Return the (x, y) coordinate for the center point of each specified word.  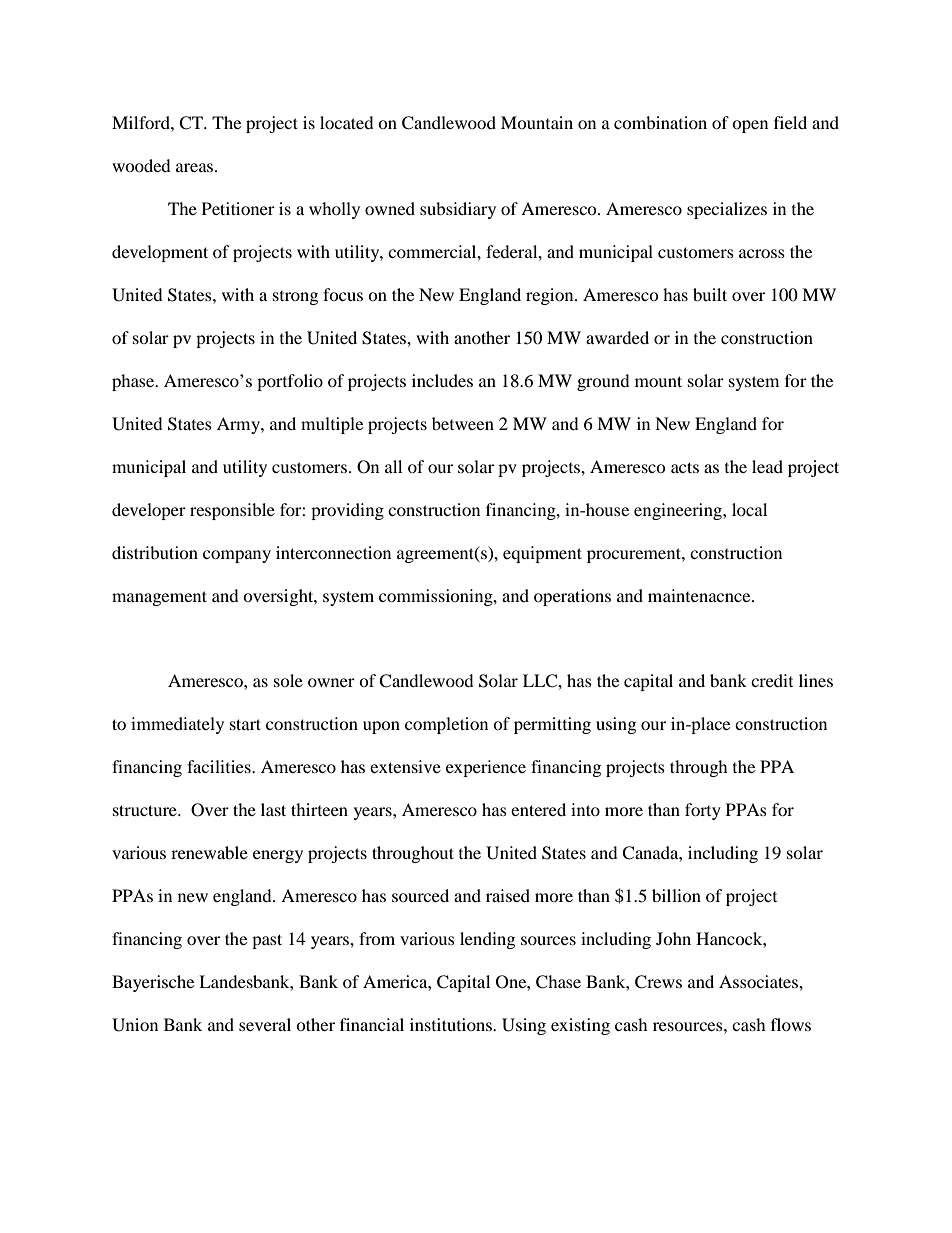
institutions (452, 1024)
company (237, 556)
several (265, 1024)
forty (703, 811)
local (749, 509)
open (750, 126)
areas (196, 167)
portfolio (290, 382)
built (710, 294)
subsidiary (458, 210)
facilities (220, 766)
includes (442, 380)
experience (486, 768)
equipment (542, 554)
